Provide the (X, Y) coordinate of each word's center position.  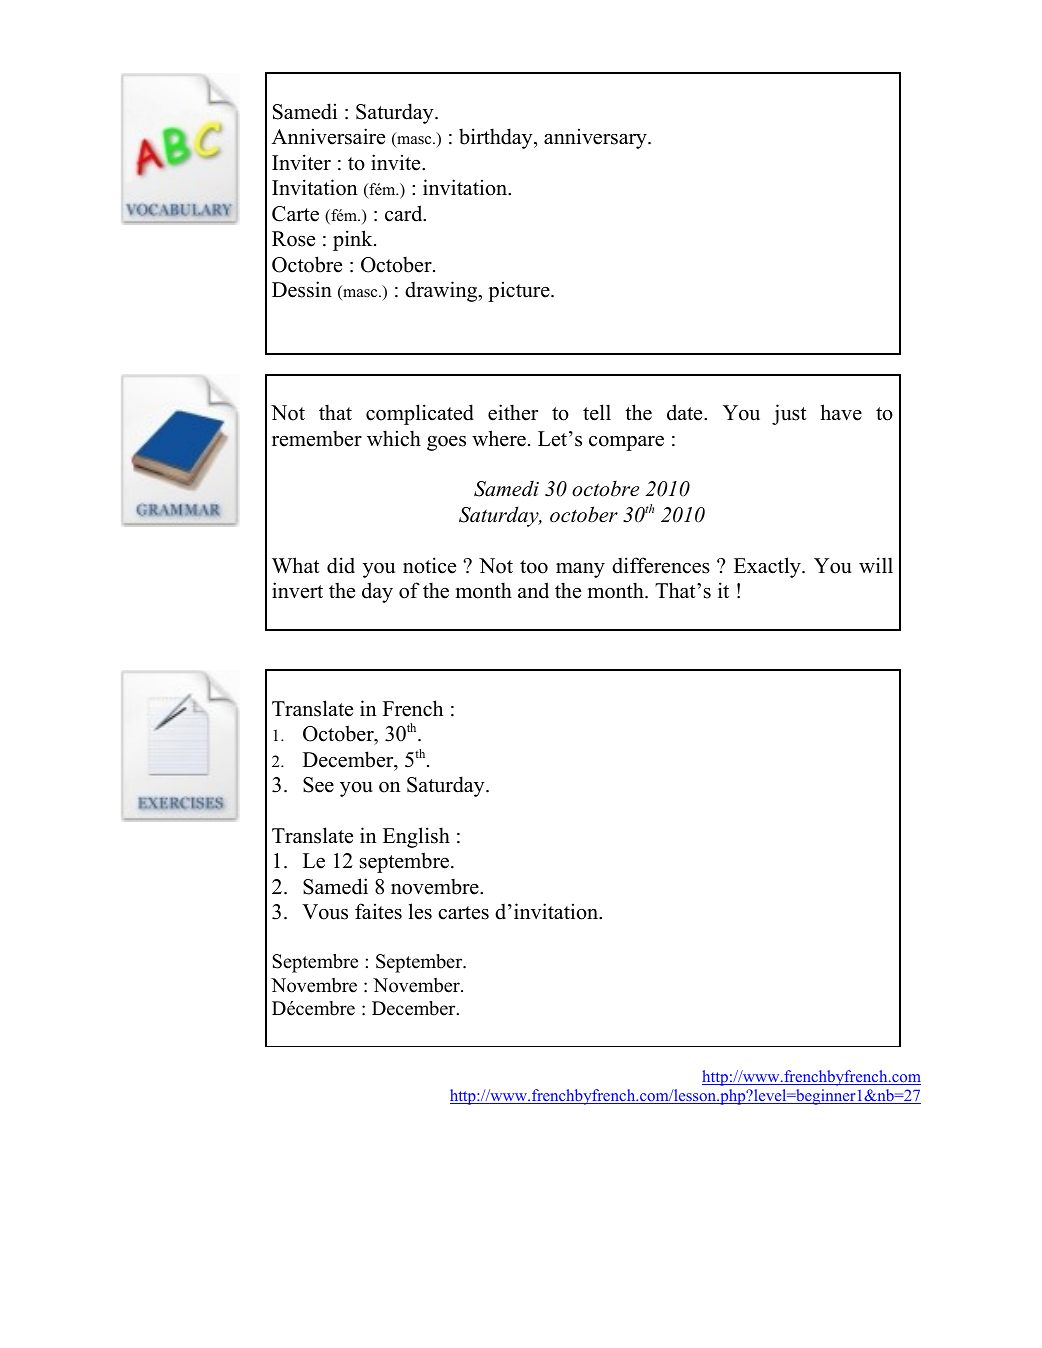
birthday (497, 138)
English (416, 837)
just (789, 414)
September (420, 963)
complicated (420, 414)
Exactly (768, 567)
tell (597, 412)
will (876, 565)
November (417, 985)
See (318, 785)
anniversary (596, 138)
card (405, 213)
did (341, 565)
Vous (325, 912)
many (580, 570)
